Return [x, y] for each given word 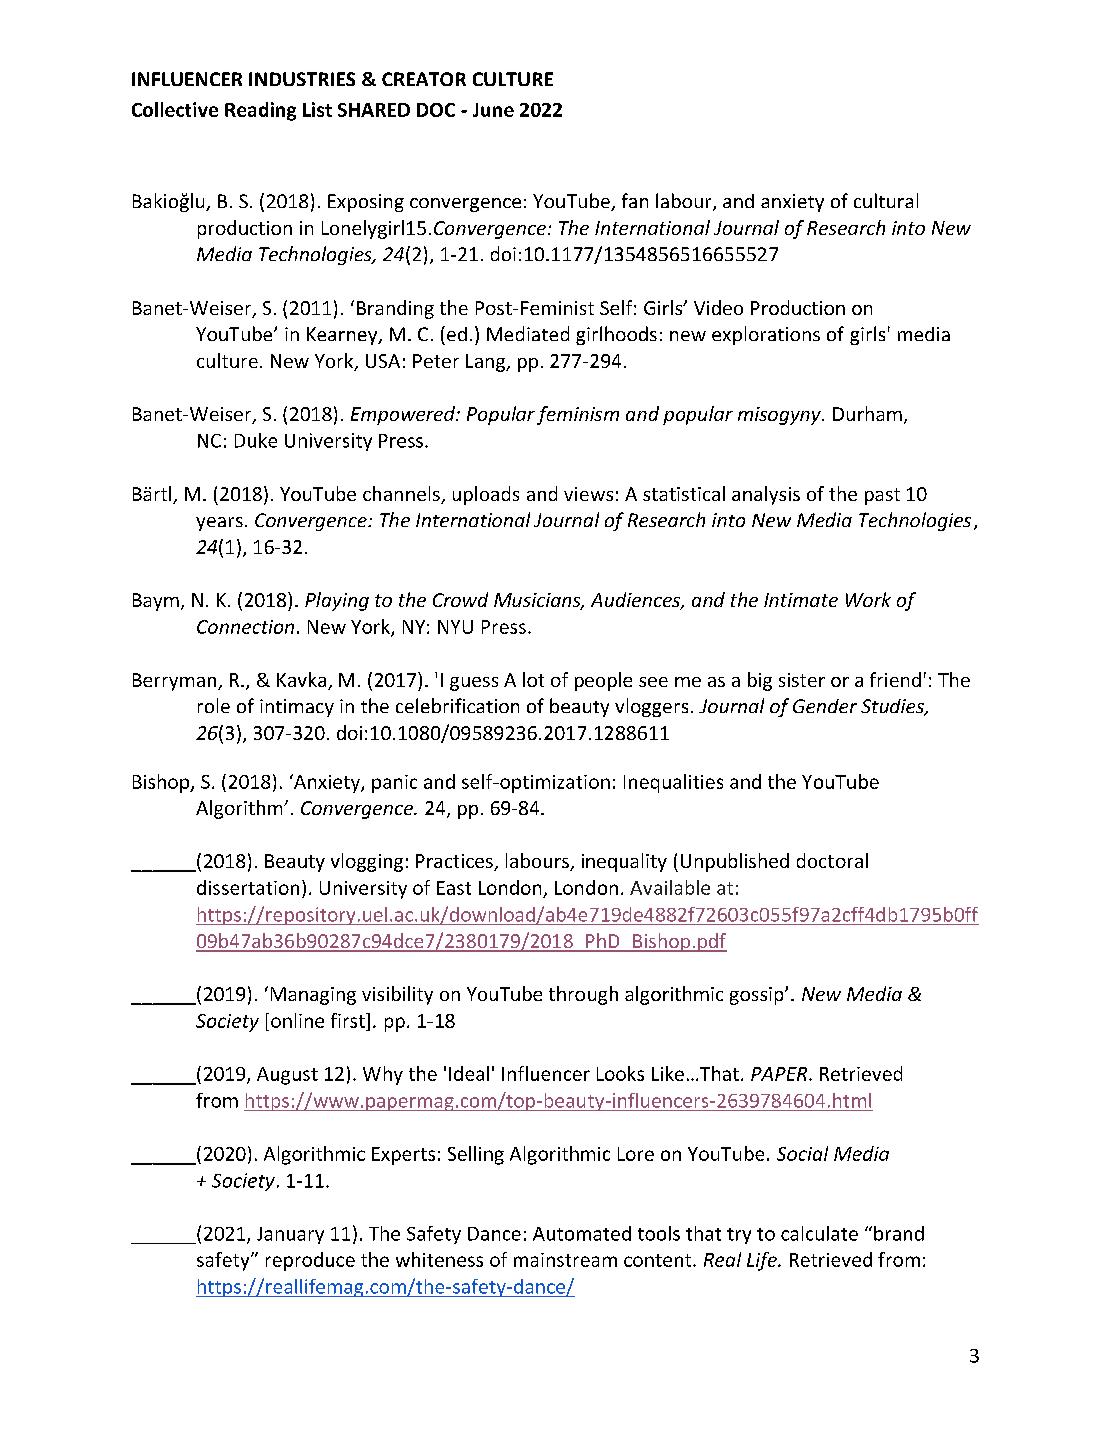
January [290, 1235]
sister [802, 680]
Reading [260, 111]
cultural [886, 200]
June [493, 110]
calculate [819, 1233]
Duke [256, 440]
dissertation [248, 887]
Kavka [303, 681]
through [583, 995]
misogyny [780, 416]
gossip [758, 996]
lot [533, 679]
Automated [582, 1233]
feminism [578, 415]
